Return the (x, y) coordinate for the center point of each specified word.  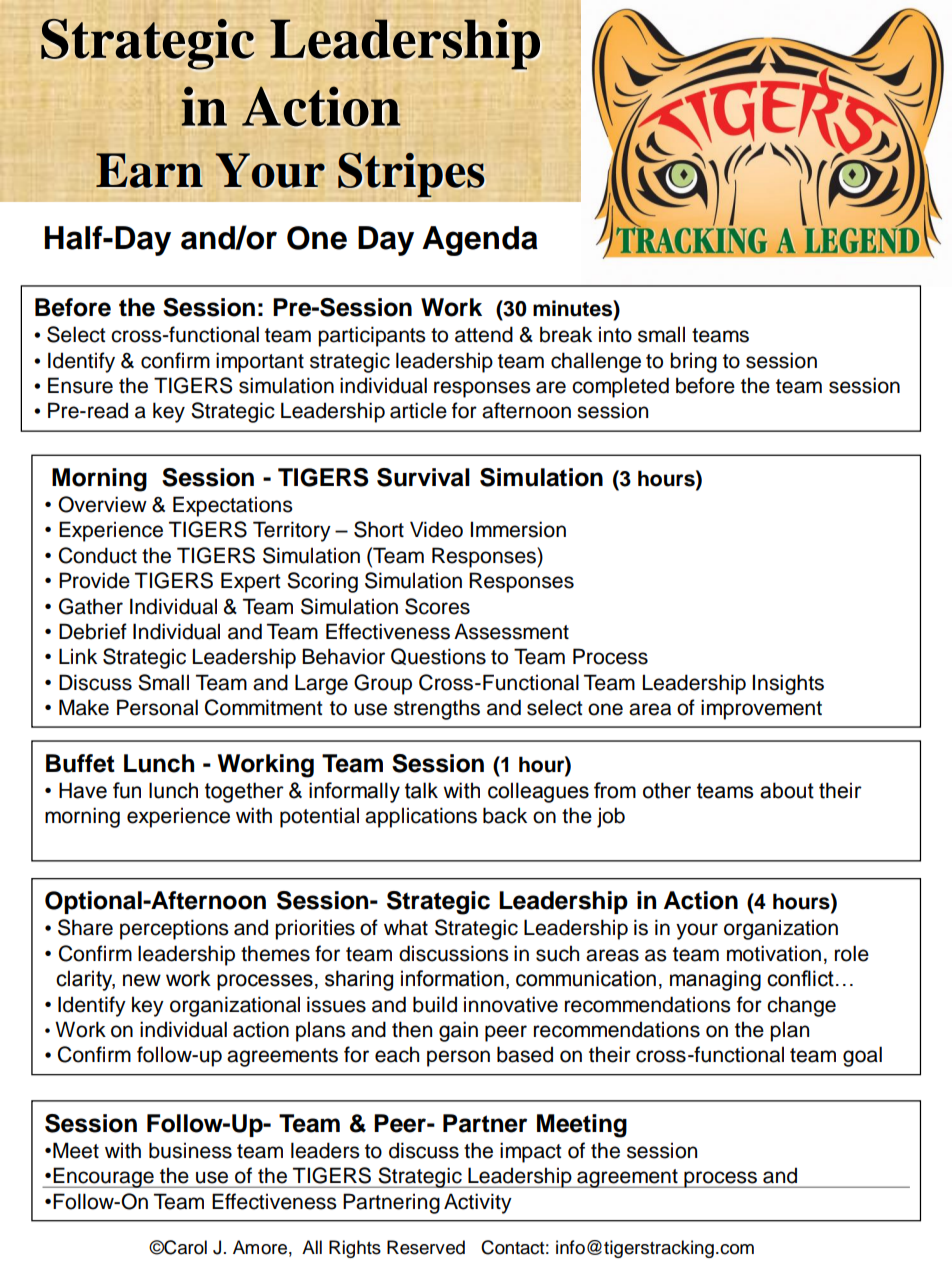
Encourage (103, 1177)
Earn (149, 170)
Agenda (480, 241)
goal (862, 1056)
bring (693, 362)
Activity (478, 1203)
